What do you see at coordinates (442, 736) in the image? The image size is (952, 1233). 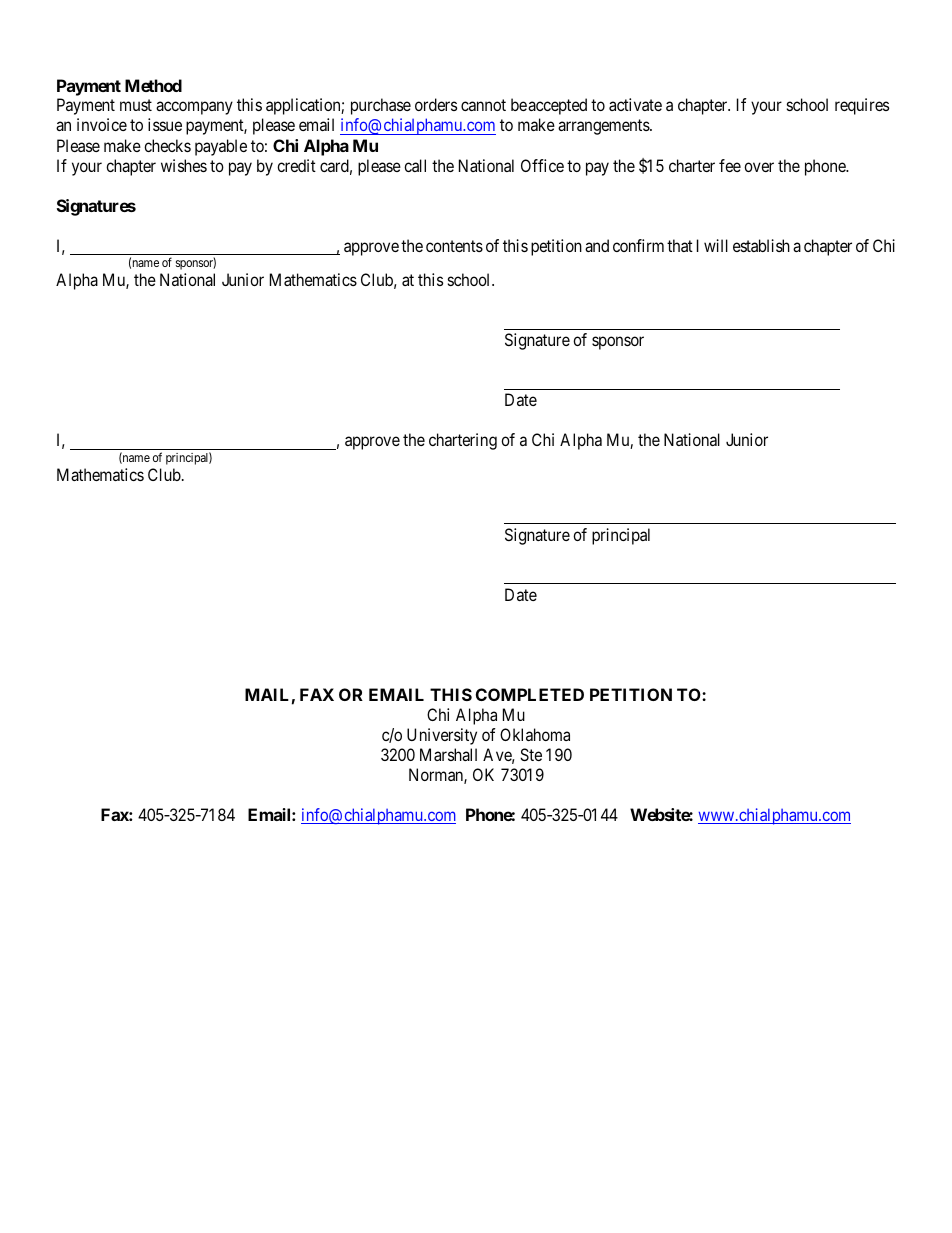 I see `University` at bounding box center [442, 736].
